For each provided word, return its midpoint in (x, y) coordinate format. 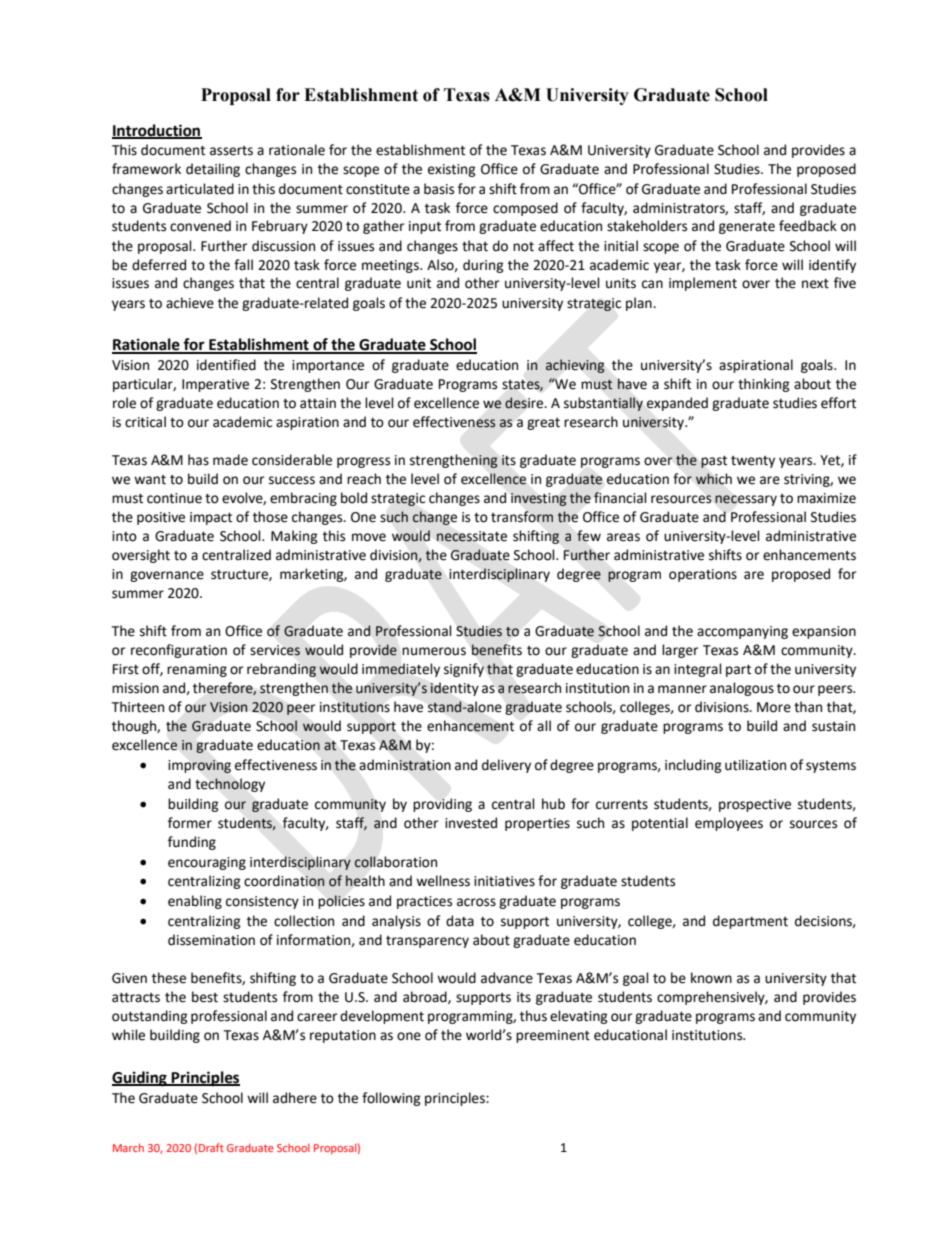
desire (525, 403)
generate (747, 228)
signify (464, 670)
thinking (764, 385)
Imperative (215, 385)
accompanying (742, 632)
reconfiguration (179, 651)
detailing (213, 170)
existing (452, 170)
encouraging (207, 863)
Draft (211, 1147)
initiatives (504, 881)
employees (729, 824)
